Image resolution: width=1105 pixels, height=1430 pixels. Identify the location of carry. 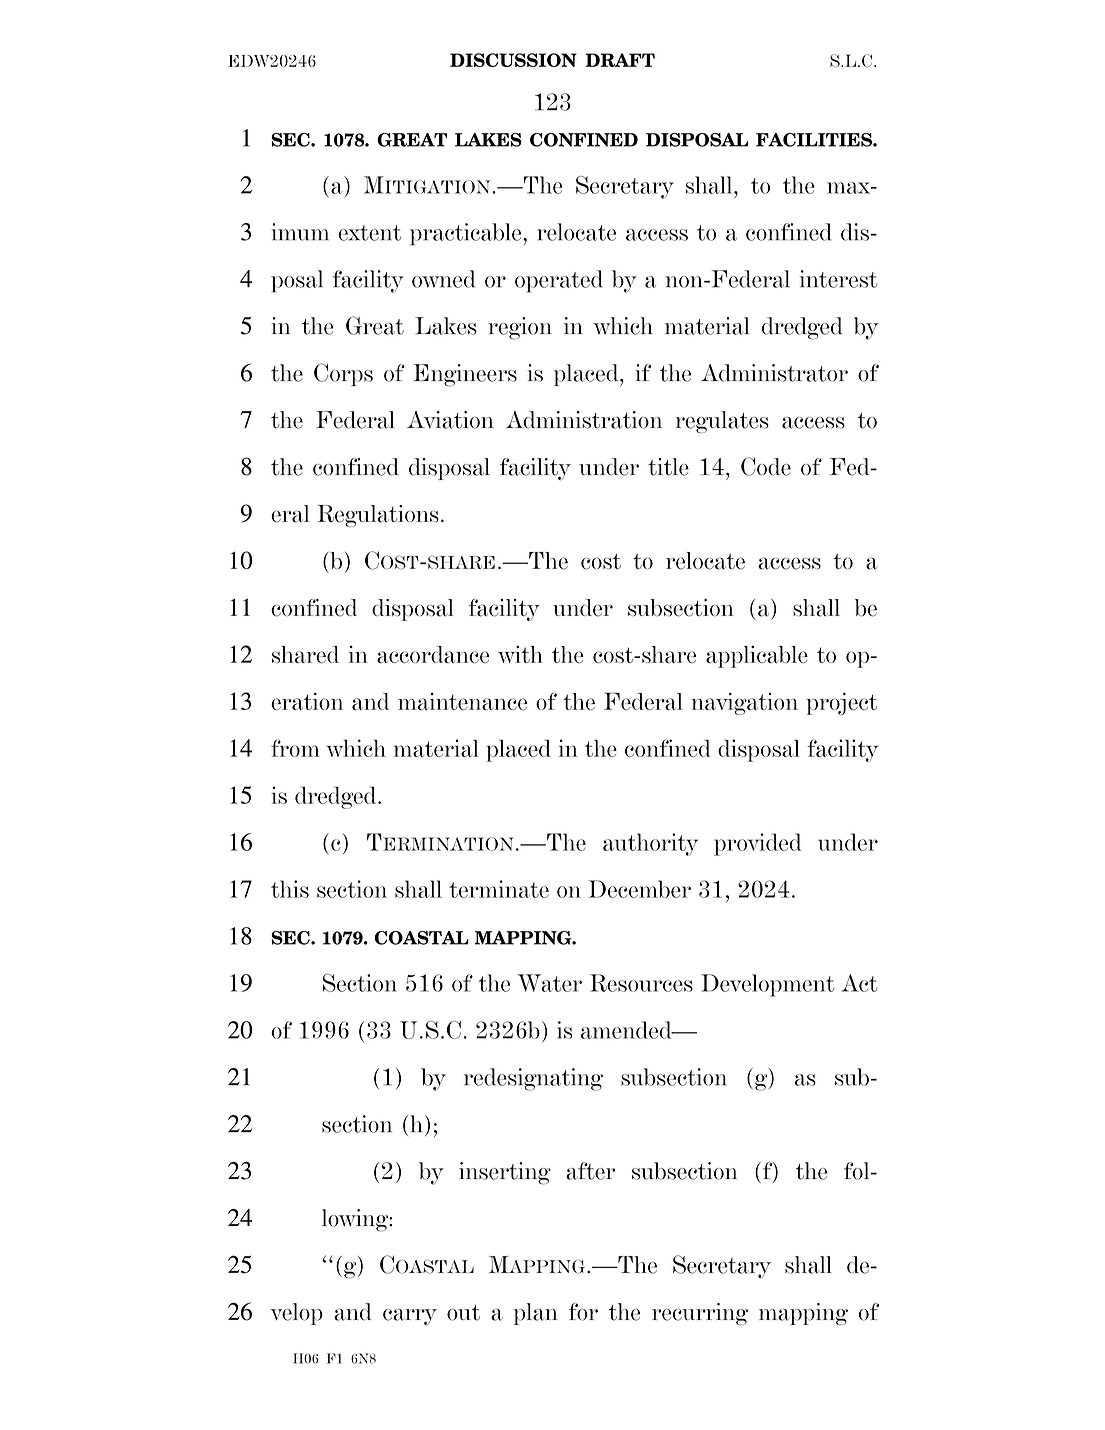
(410, 1317).
